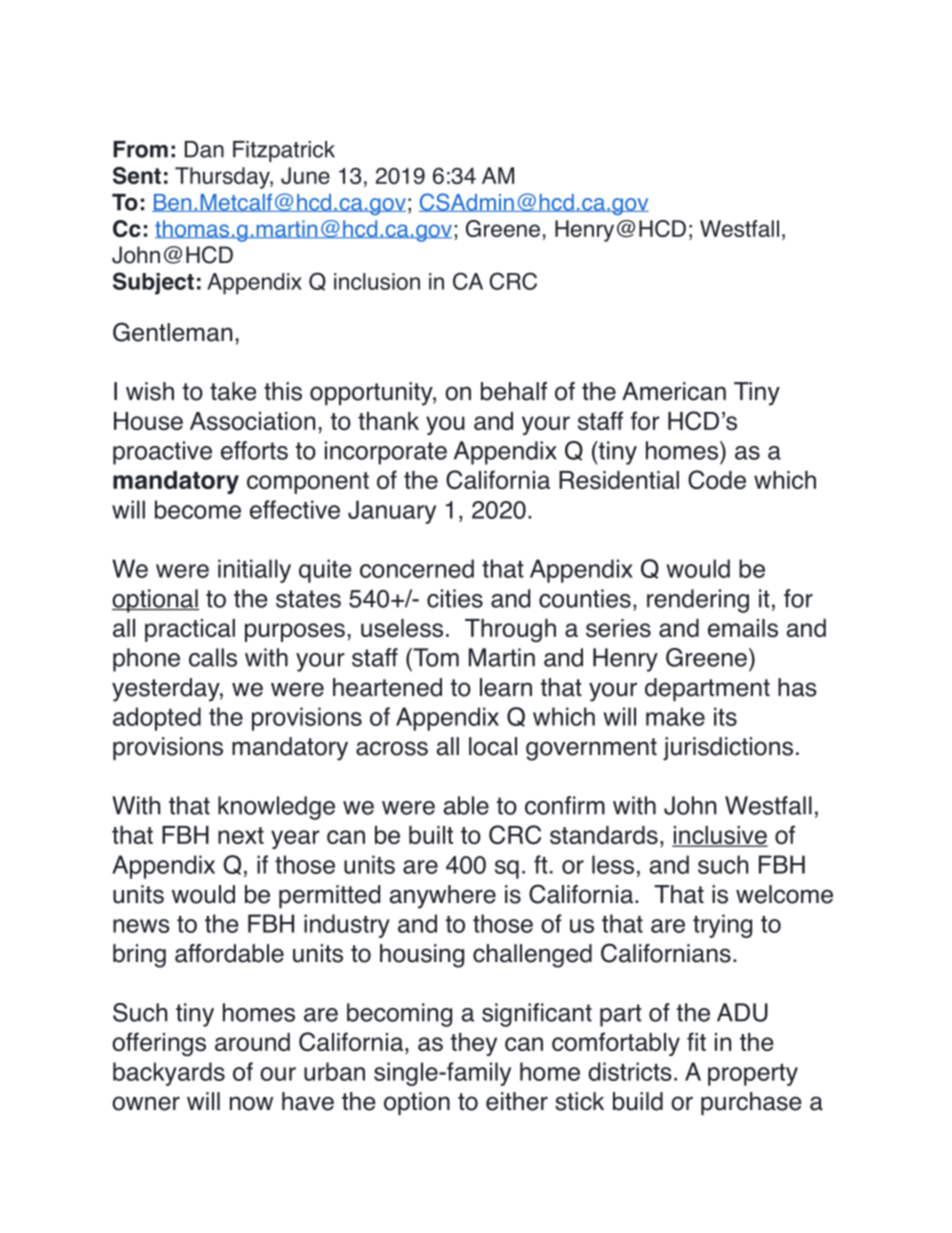  I want to click on June, so click(305, 175).
